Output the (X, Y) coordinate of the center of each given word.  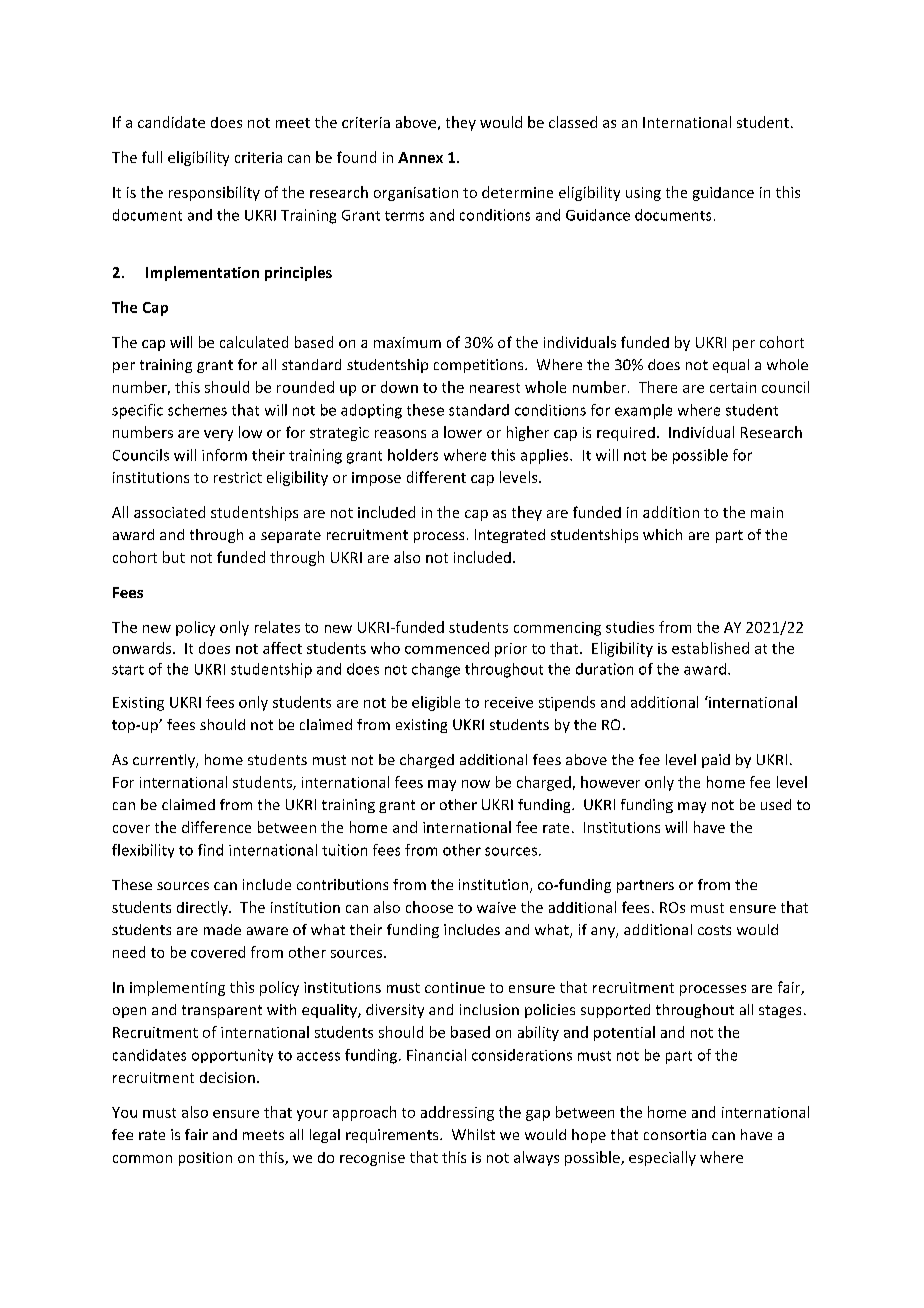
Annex (420, 157)
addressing (457, 1113)
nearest (495, 388)
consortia (675, 1134)
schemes (197, 410)
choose (429, 907)
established (710, 648)
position (205, 1159)
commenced (447, 648)
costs (714, 930)
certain (733, 387)
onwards (143, 648)
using (643, 194)
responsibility (214, 193)
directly (203, 908)
